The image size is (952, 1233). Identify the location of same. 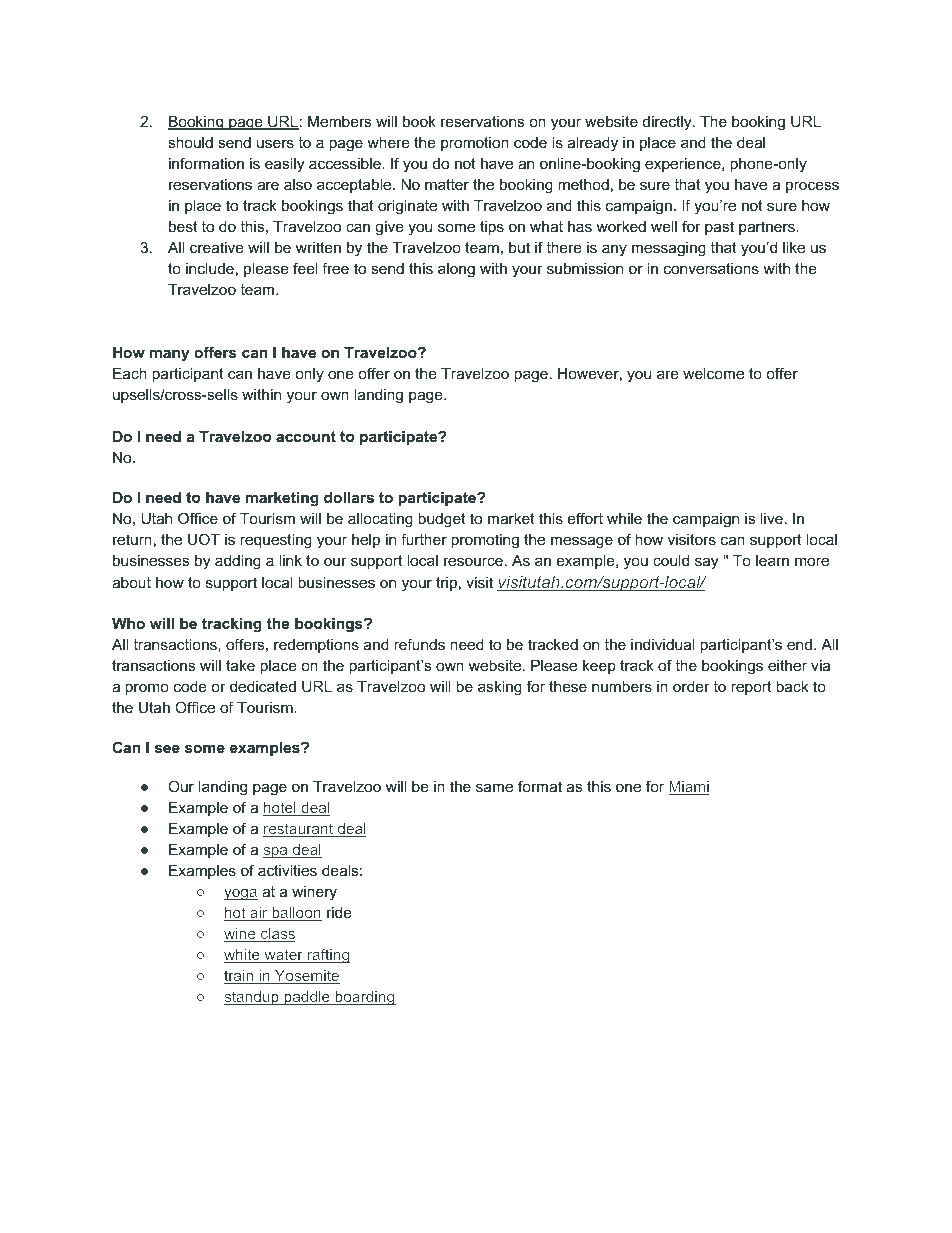
(494, 787).
